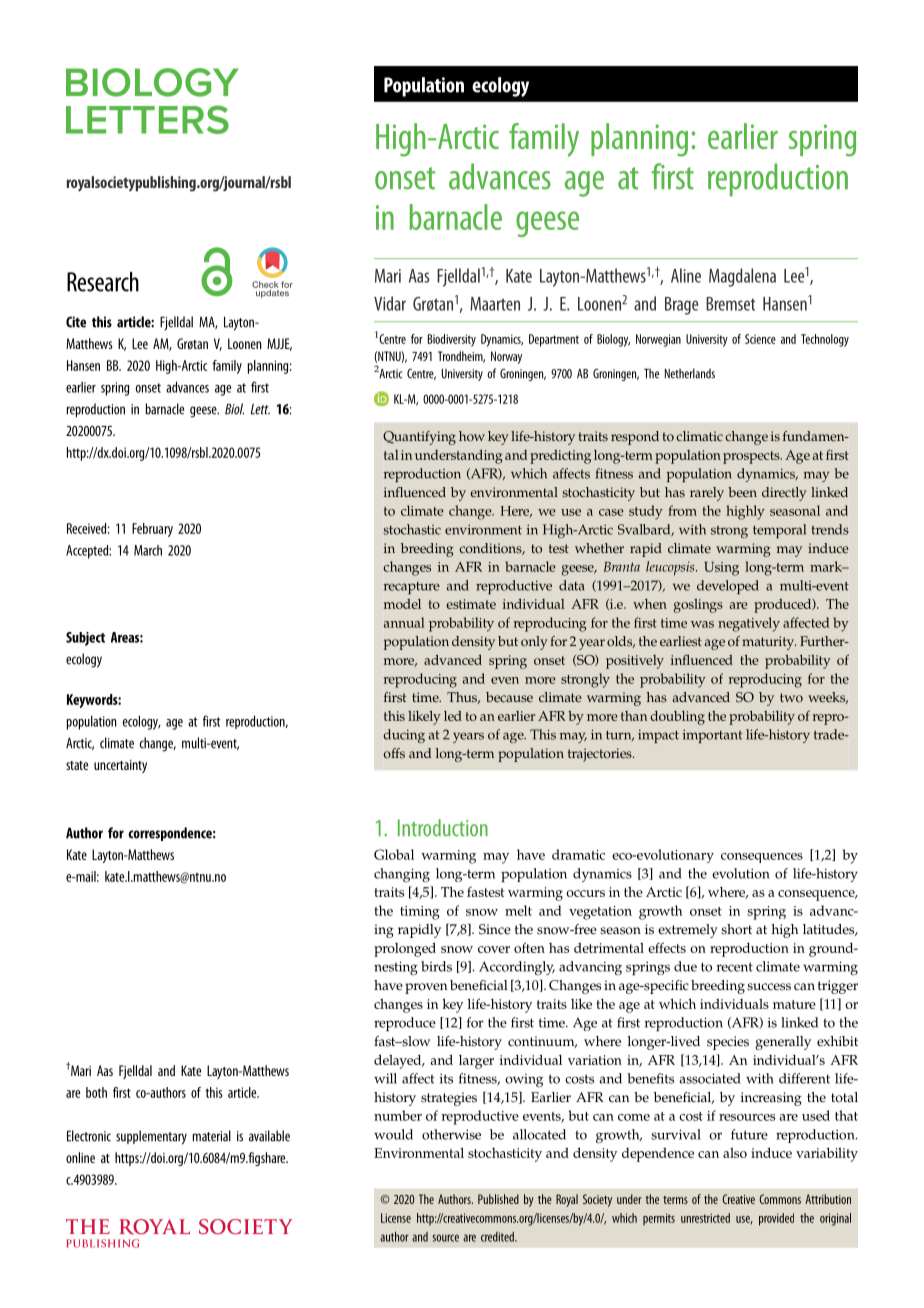 The height and width of the screenshot is (1308, 924). Describe the element at coordinates (120, 766) in the screenshot. I see `uncertainty` at that location.
